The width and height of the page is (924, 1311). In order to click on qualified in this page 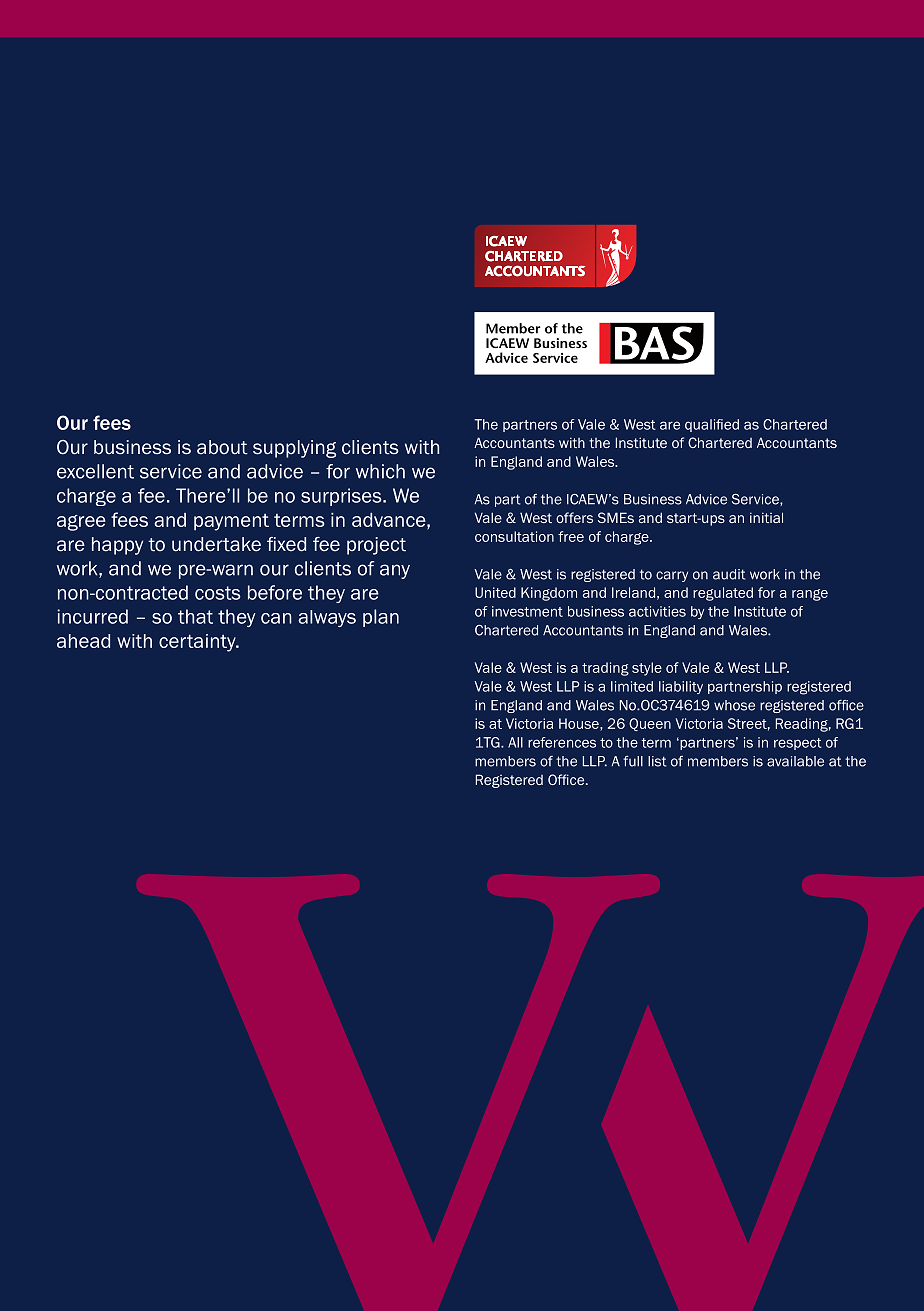, I will do `click(712, 425)`.
